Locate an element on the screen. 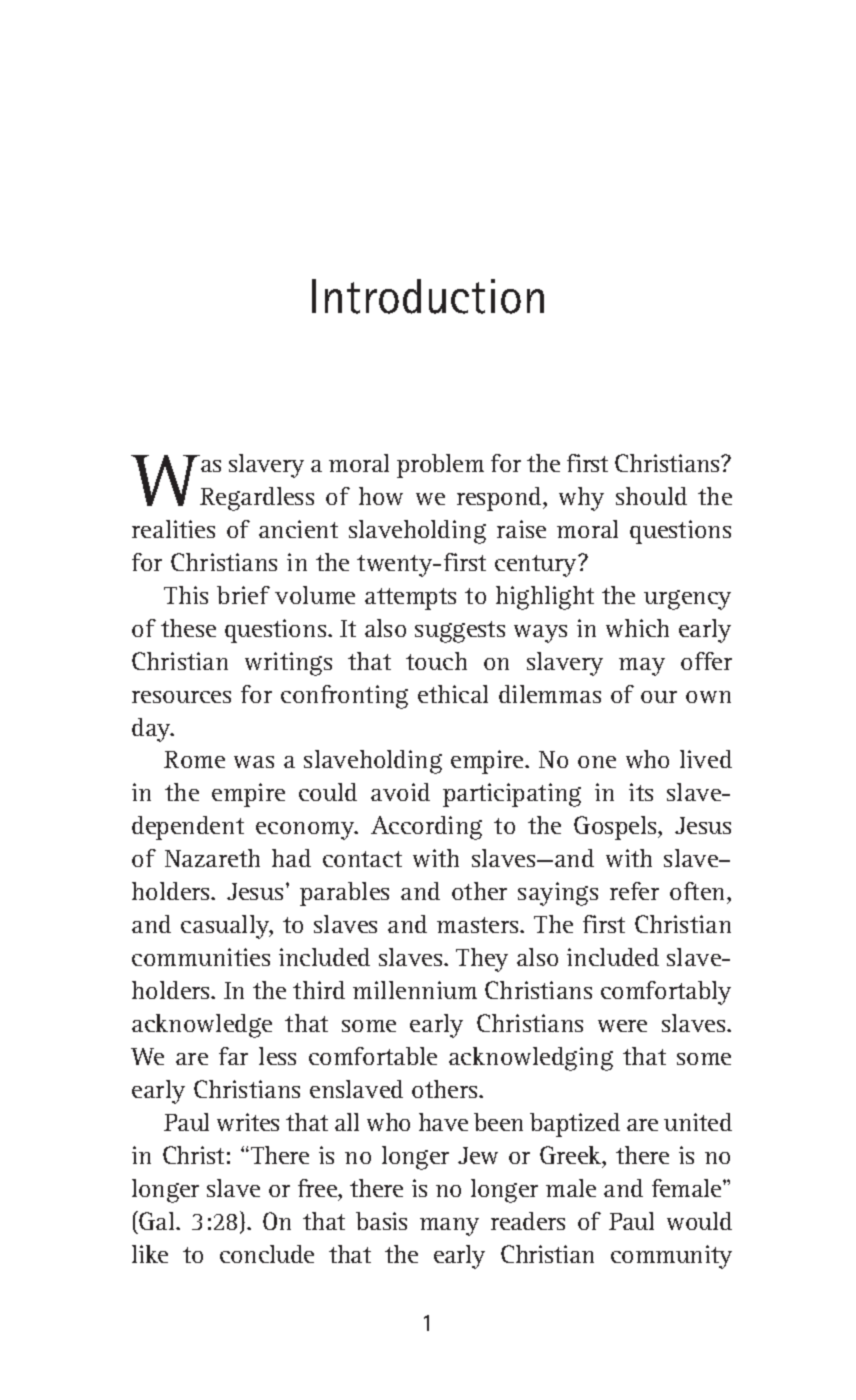  Introduction is located at coordinates (428, 296).
